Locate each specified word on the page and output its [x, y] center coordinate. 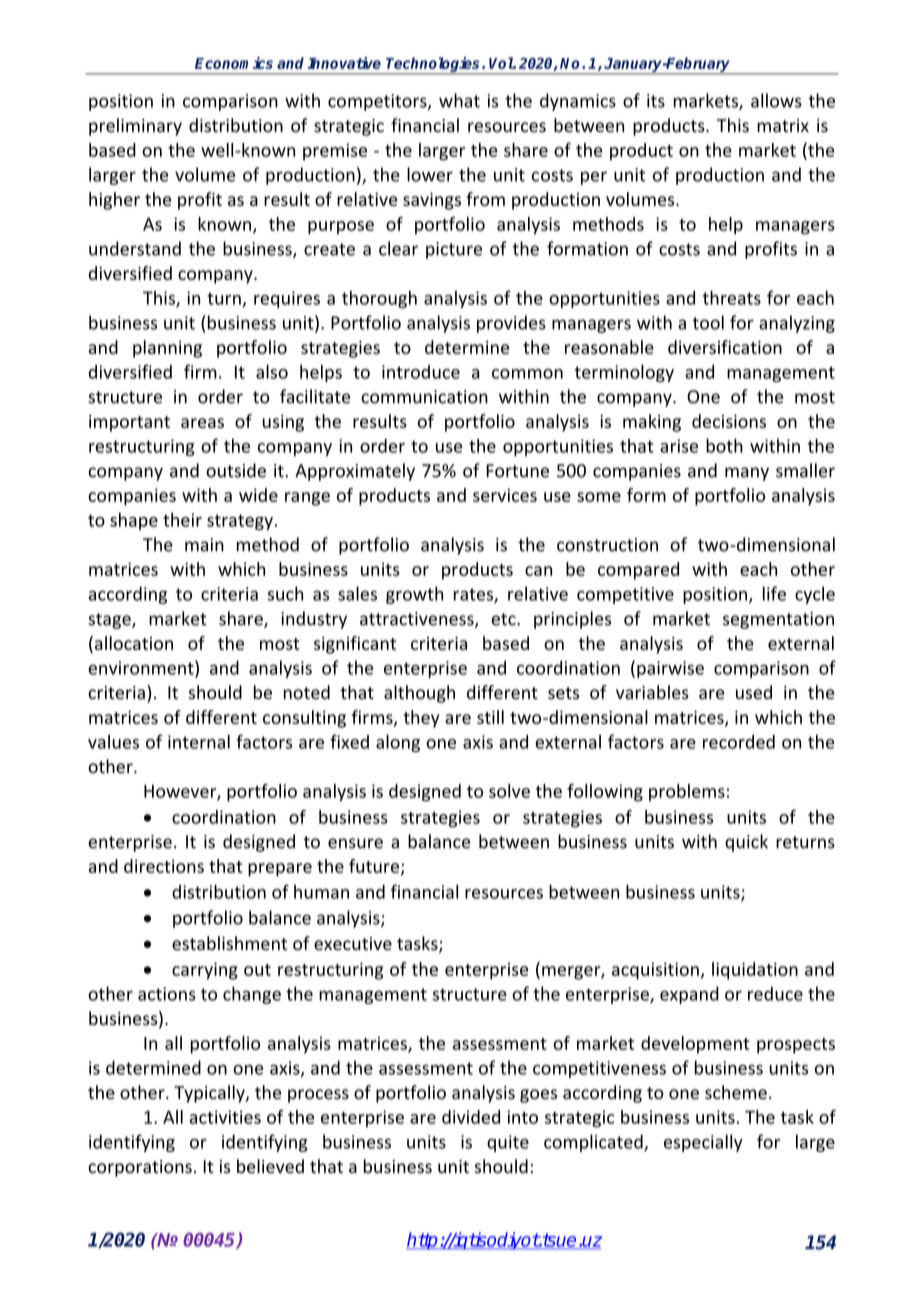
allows [776, 100]
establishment [229, 943]
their [182, 519]
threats [732, 297]
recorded [739, 742]
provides [511, 324]
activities [225, 1117]
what [459, 100]
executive [353, 944]
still [490, 717]
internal [199, 741]
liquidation [755, 971]
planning [167, 349]
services [505, 495]
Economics [234, 63]
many [747, 474]
